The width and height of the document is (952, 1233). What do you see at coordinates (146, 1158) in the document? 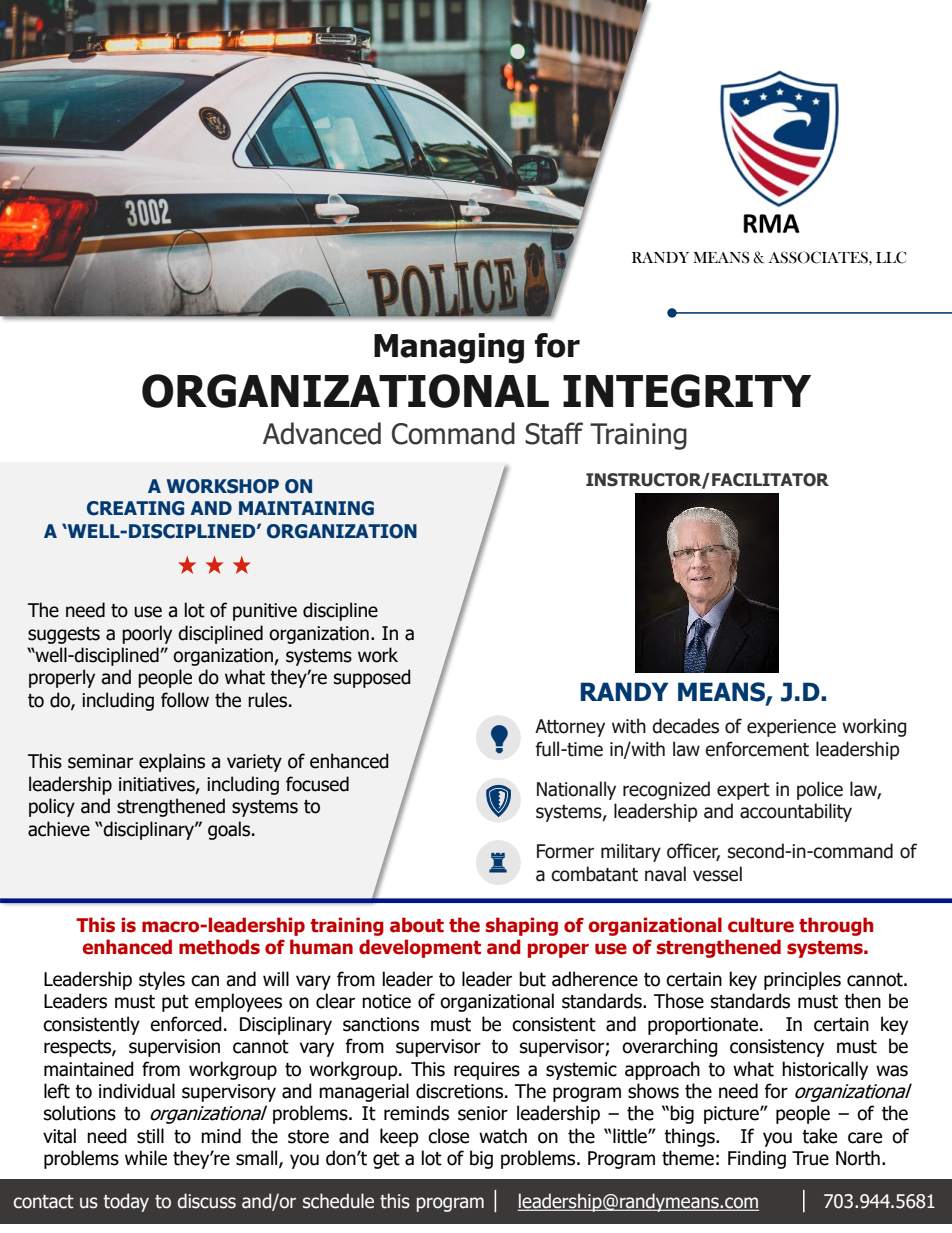
I see `while` at bounding box center [146, 1158].
